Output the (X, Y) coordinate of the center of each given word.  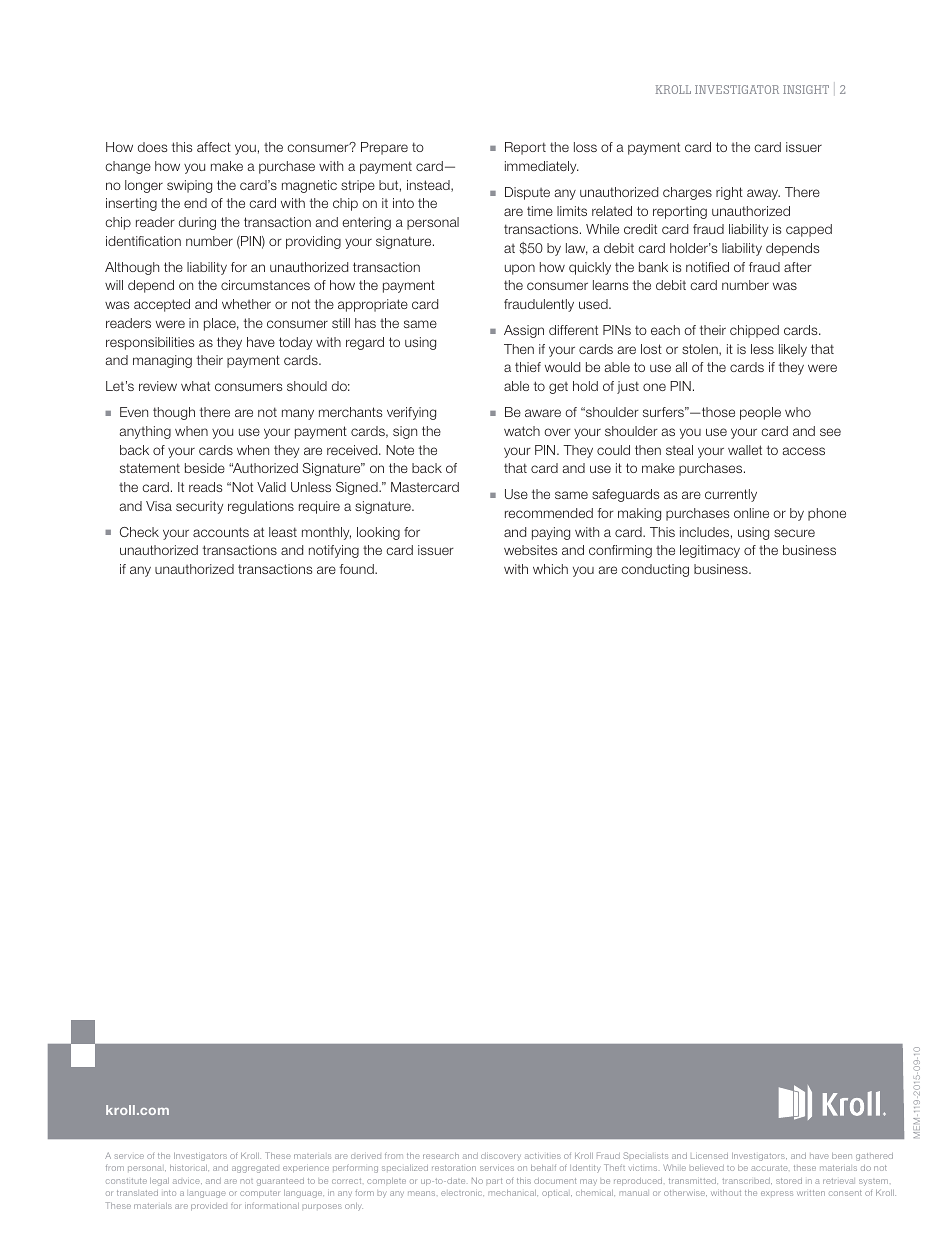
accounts (221, 532)
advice (187, 1181)
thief (528, 367)
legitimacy (710, 551)
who (798, 412)
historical (189, 1168)
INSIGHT (806, 89)
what (195, 386)
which (550, 569)
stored (789, 1181)
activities (543, 1156)
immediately (542, 167)
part (494, 1181)
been (842, 1156)
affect (214, 147)
